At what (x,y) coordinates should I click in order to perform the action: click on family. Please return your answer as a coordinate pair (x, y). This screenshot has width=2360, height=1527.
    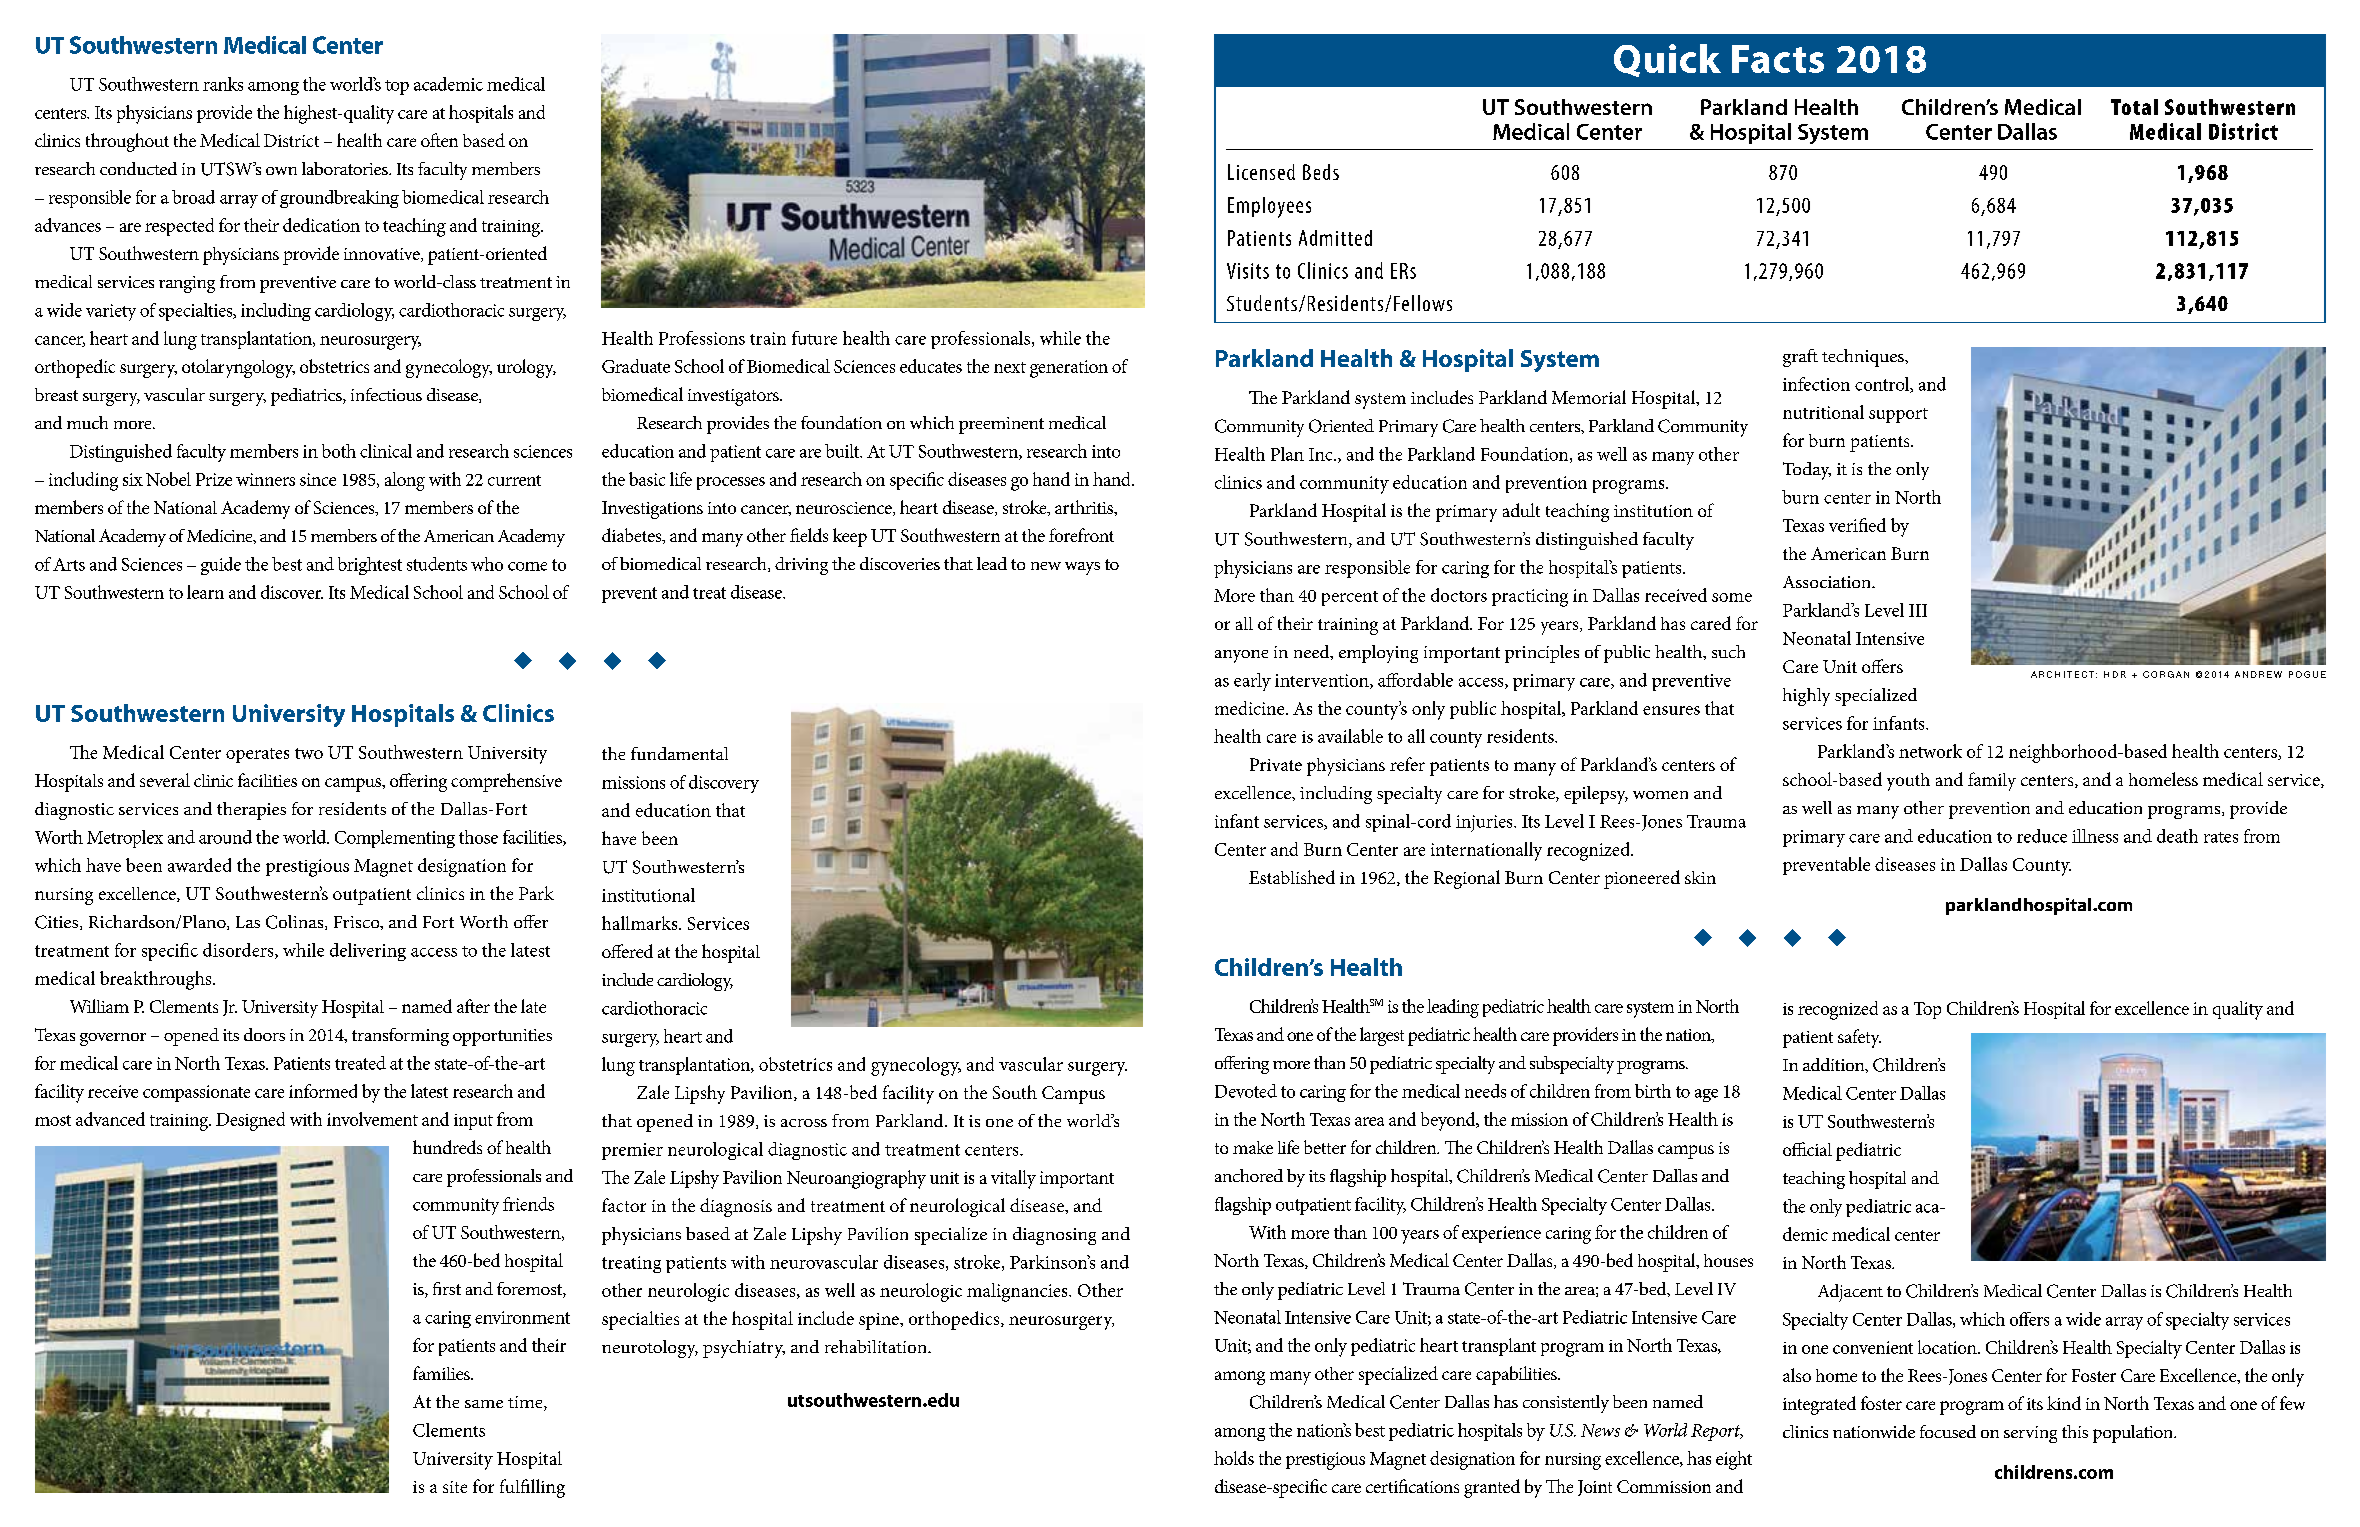
    Looking at the image, I should click on (1992, 781).
